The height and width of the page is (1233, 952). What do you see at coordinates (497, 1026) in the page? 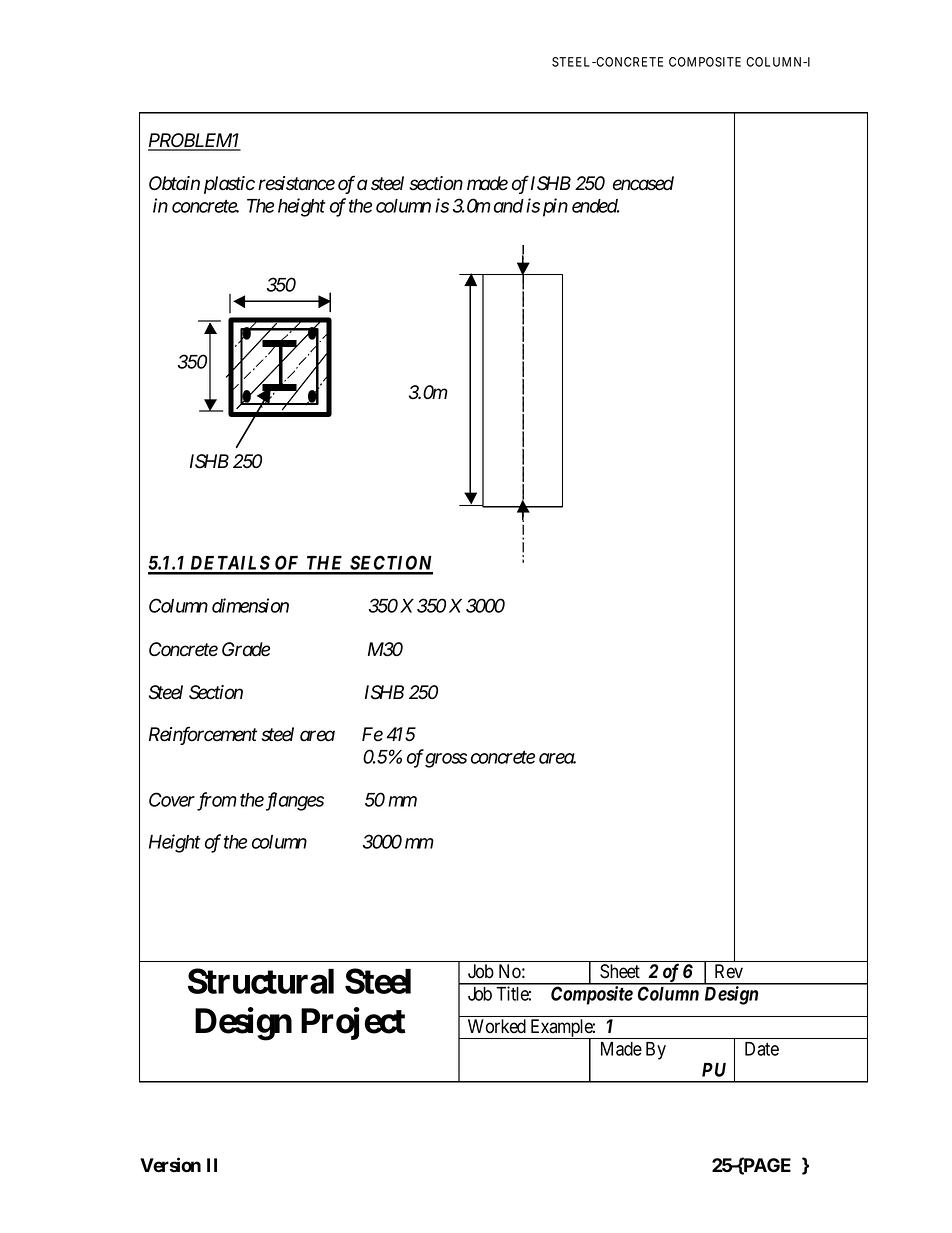
I see `Worked` at bounding box center [497, 1026].
